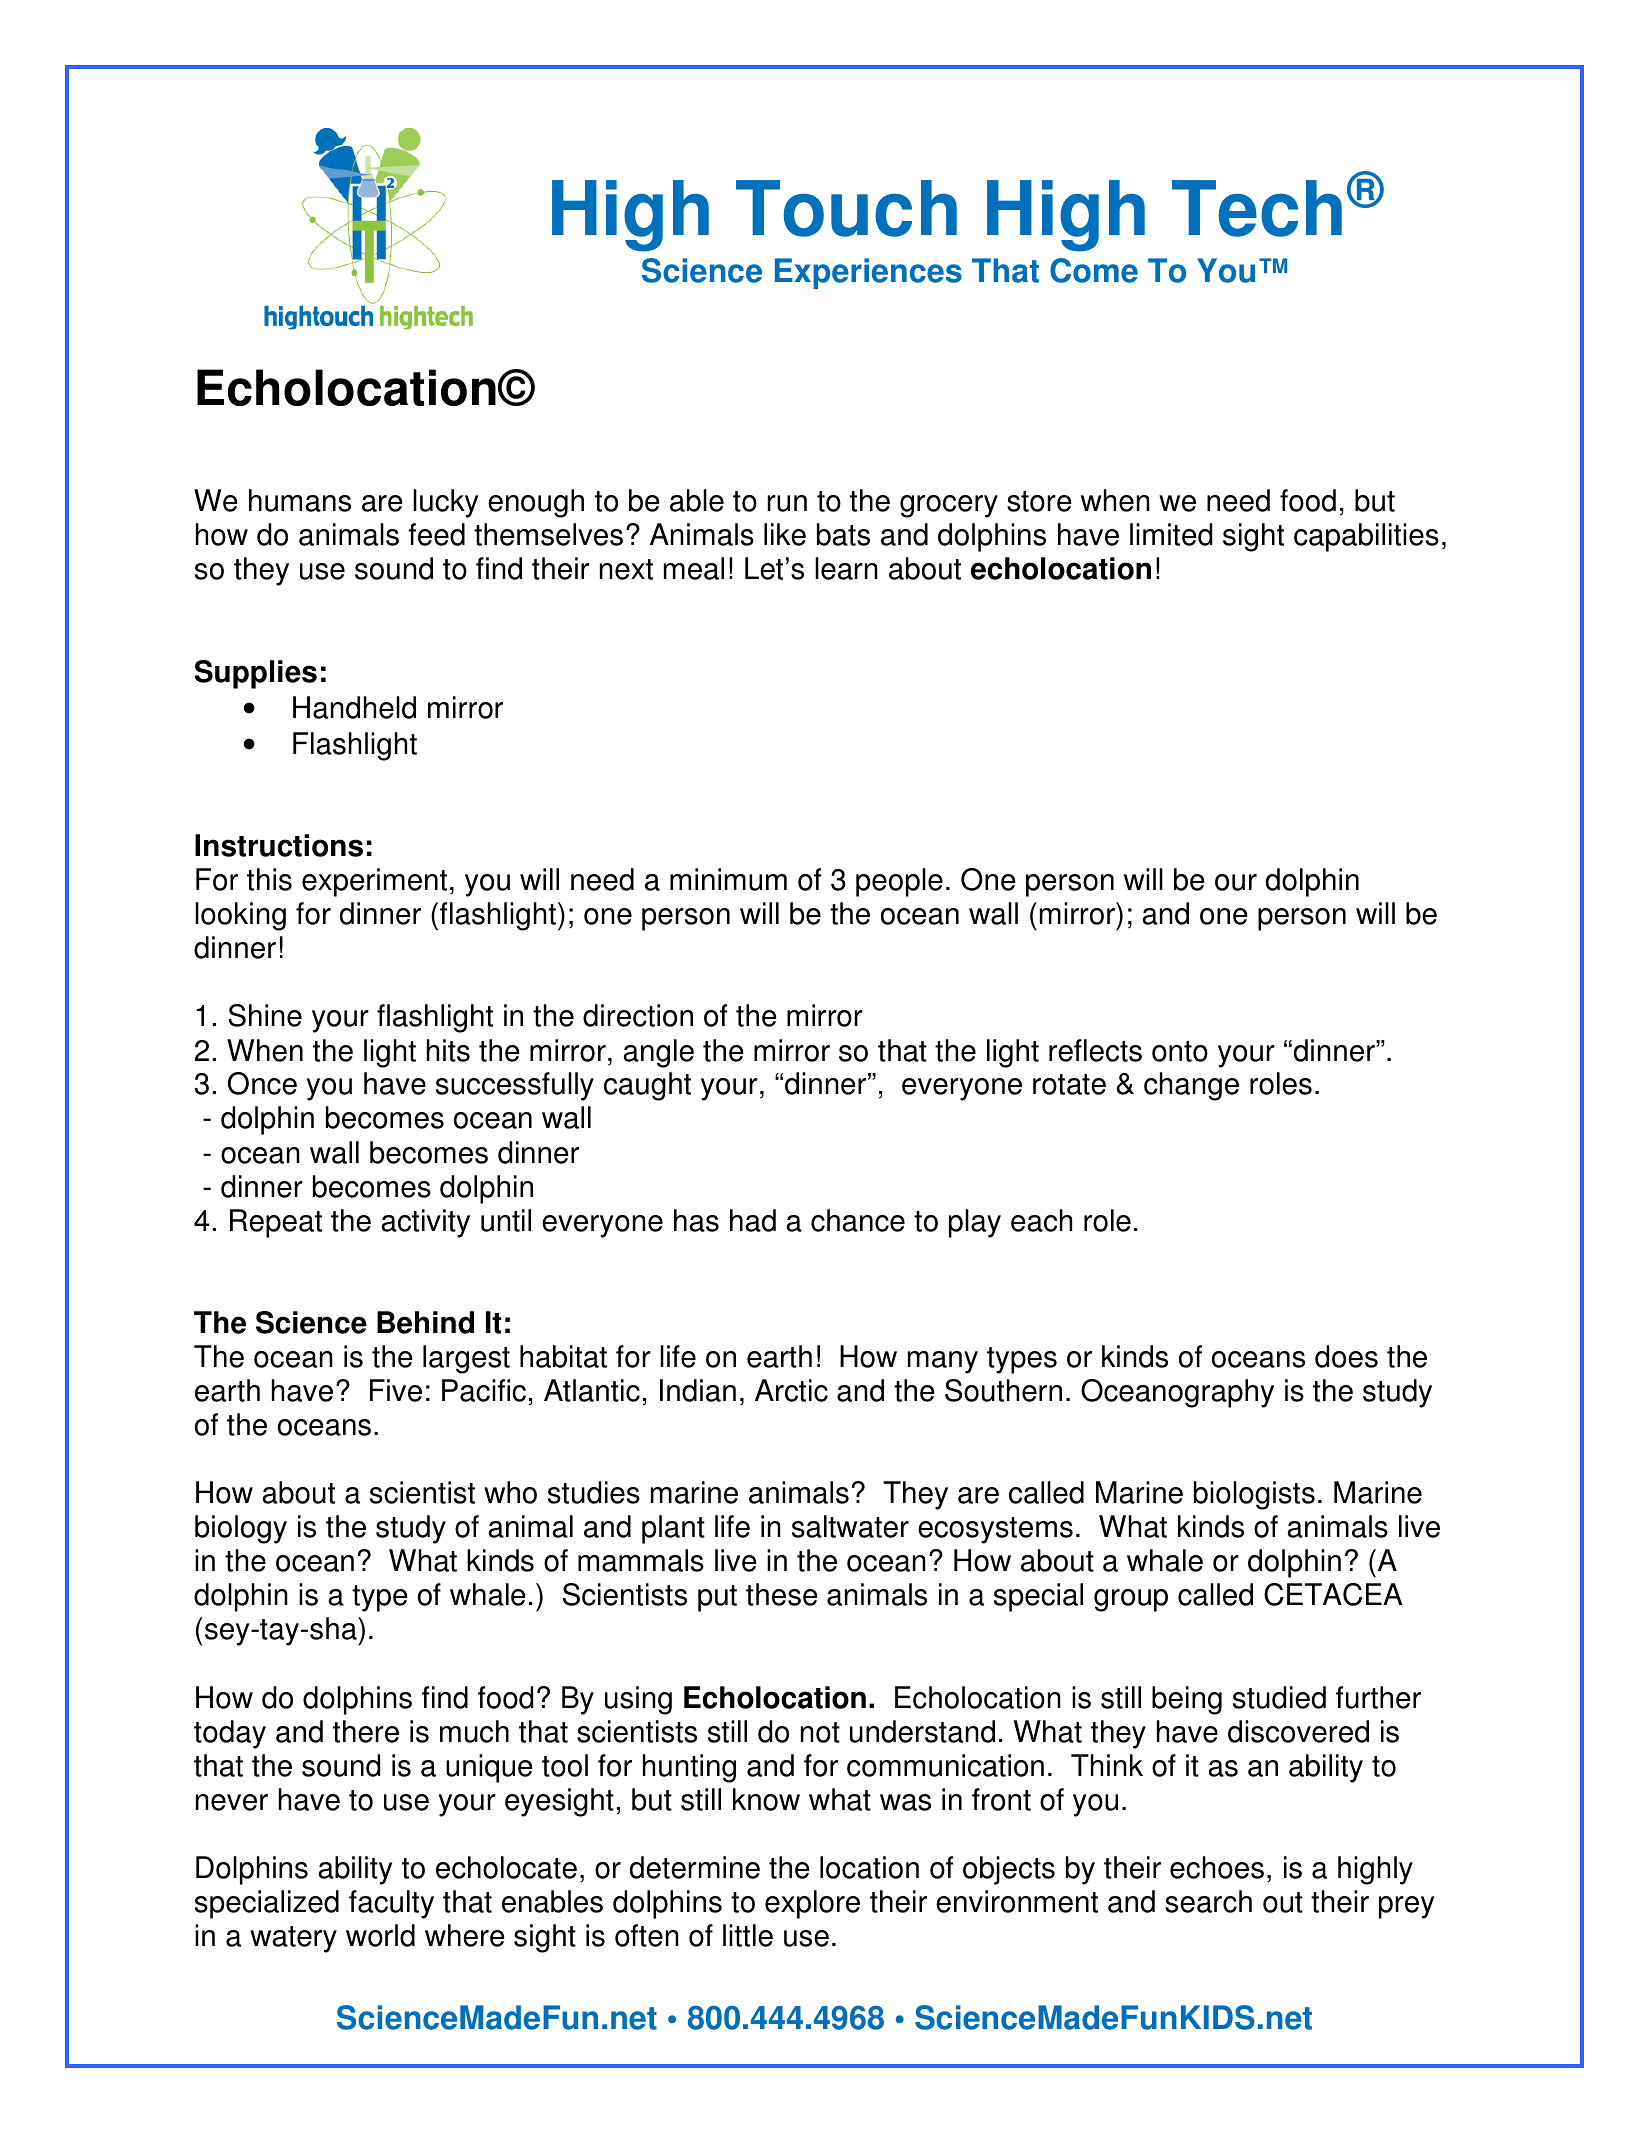  What do you see at coordinates (396, 1390) in the document?
I see `Five` at bounding box center [396, 1390].
